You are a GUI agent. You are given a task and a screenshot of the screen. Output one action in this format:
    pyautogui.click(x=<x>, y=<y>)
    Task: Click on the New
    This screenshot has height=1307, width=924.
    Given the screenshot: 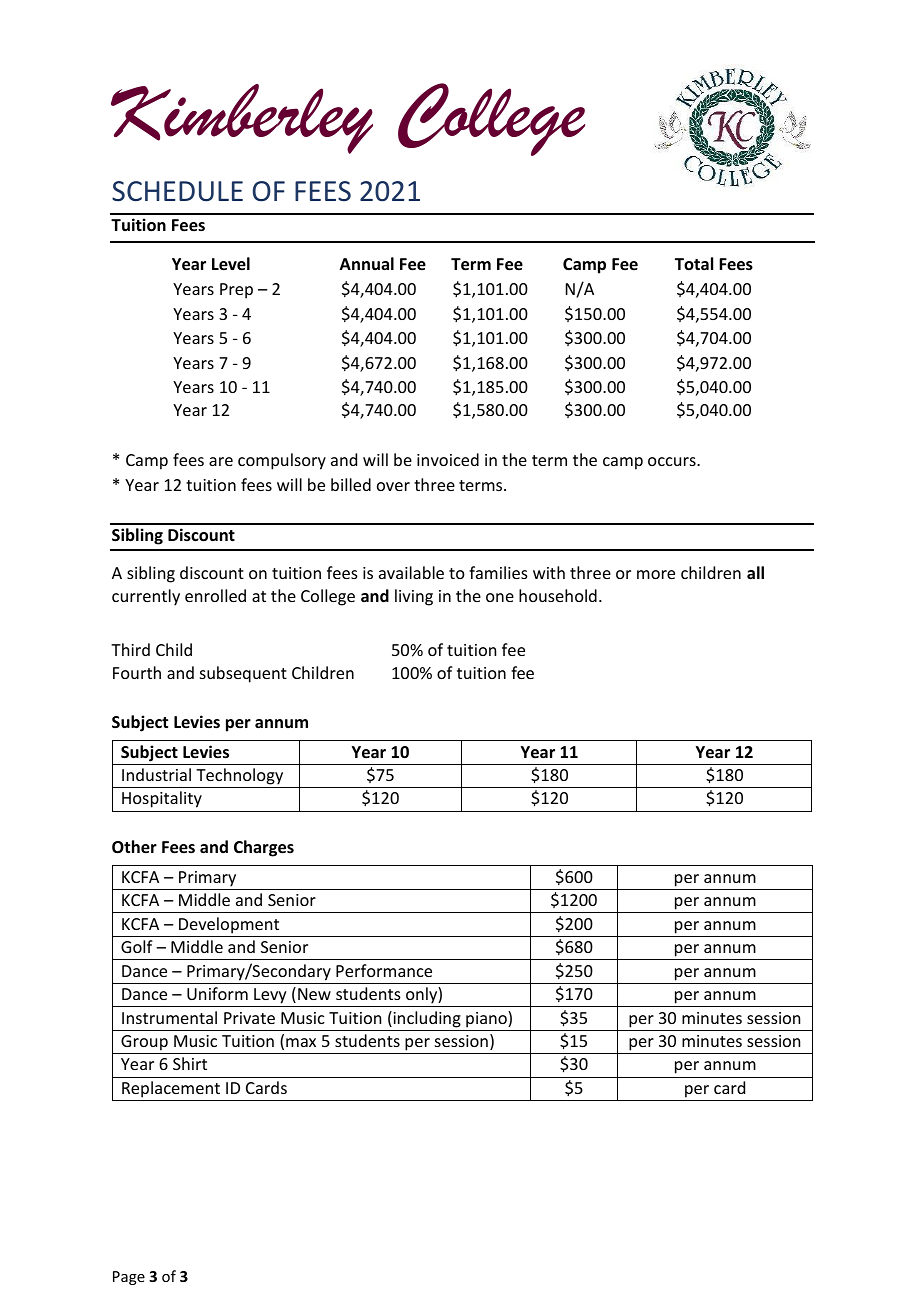 What is the action you would take?
    pyautogui.click(x=314, y=994)
